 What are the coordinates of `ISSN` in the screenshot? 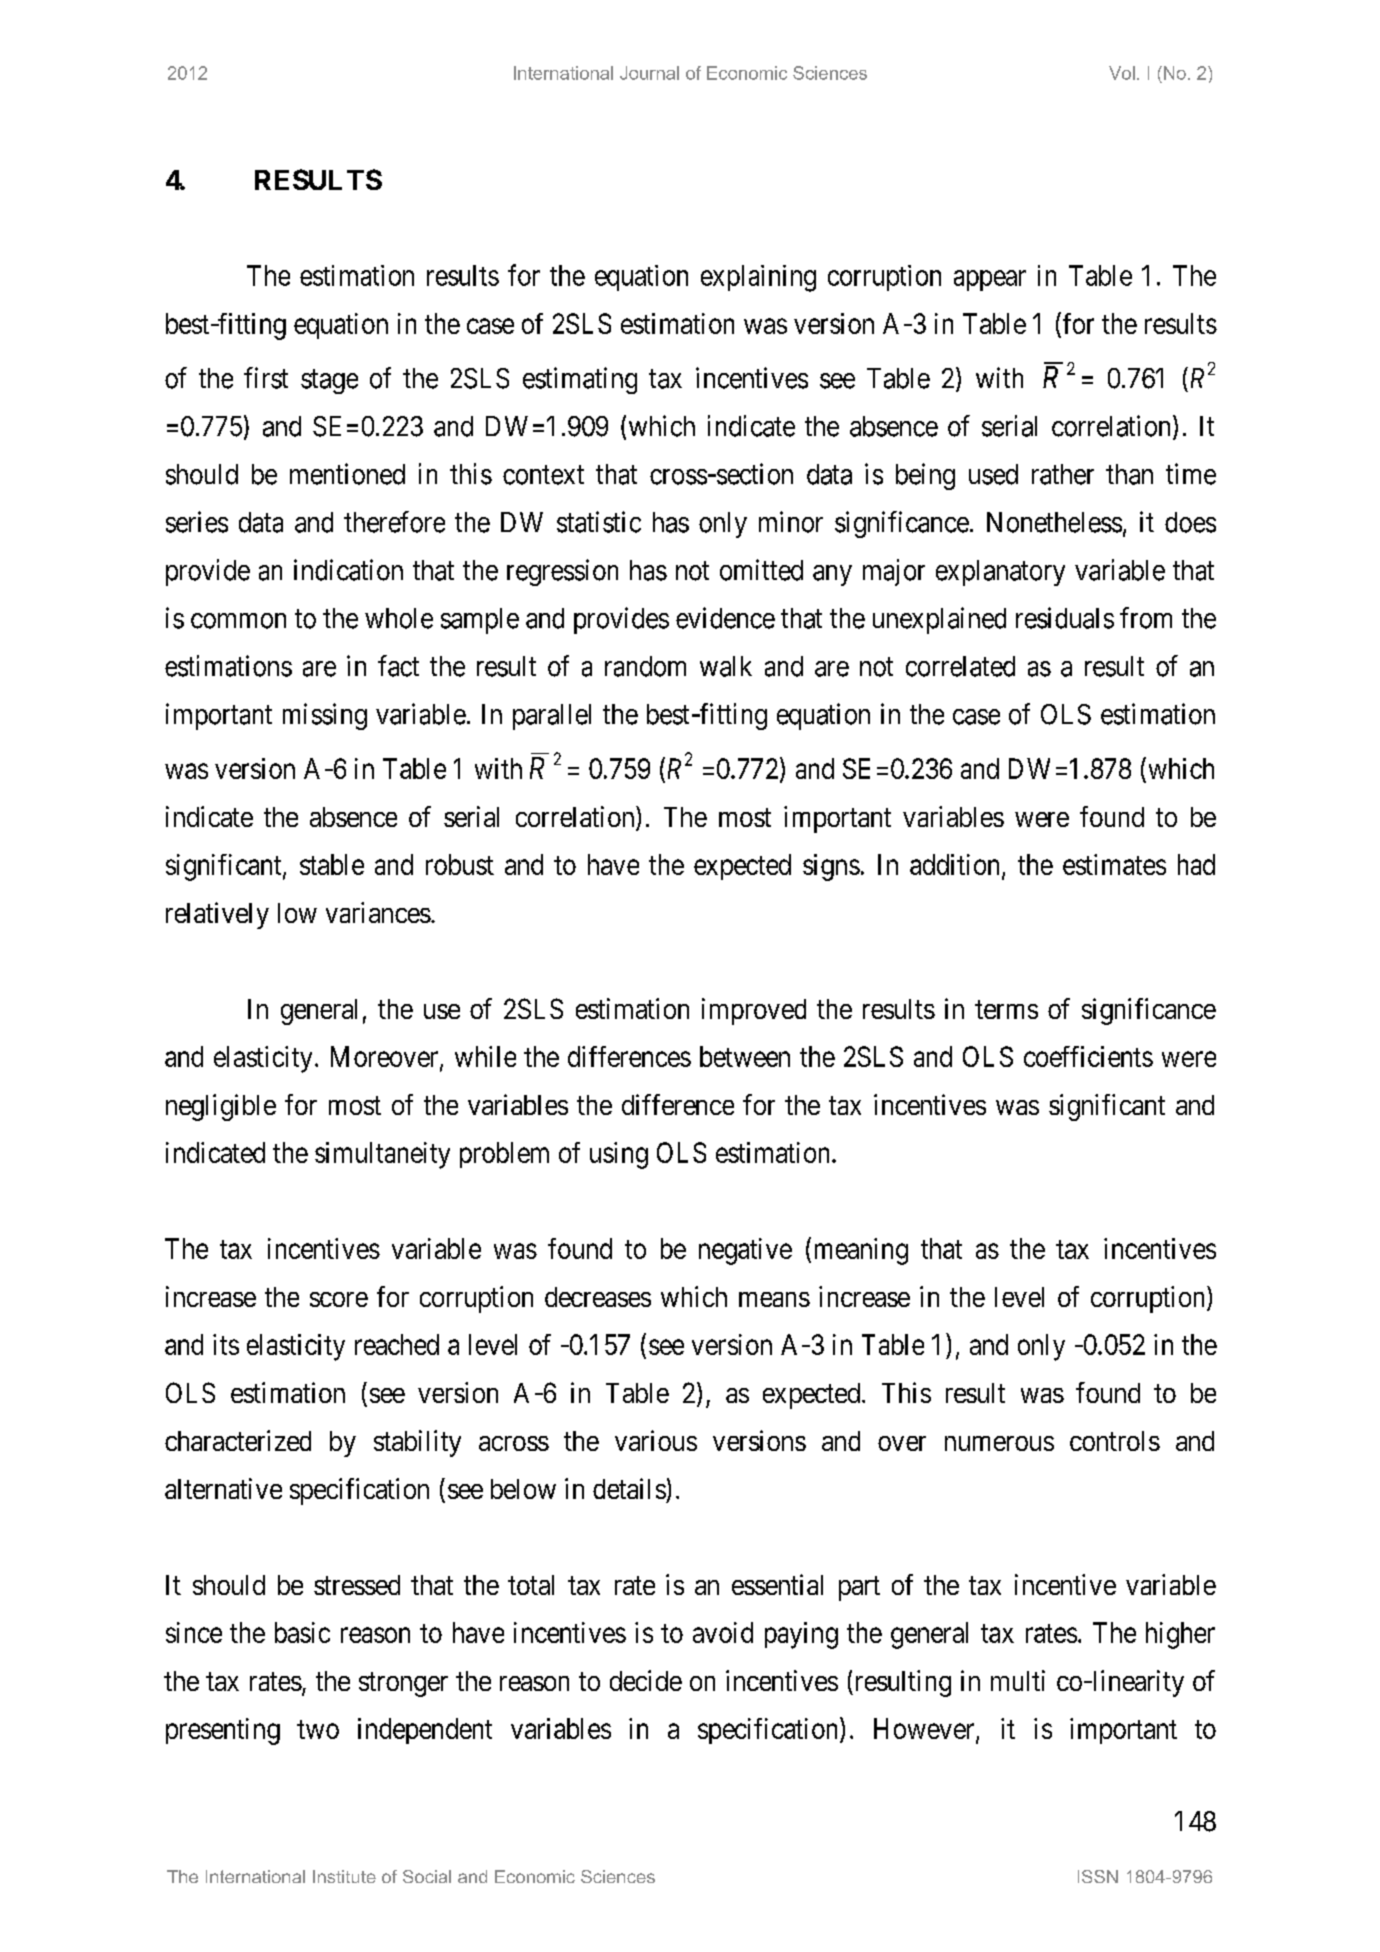 It's located at (1098, 1876).
